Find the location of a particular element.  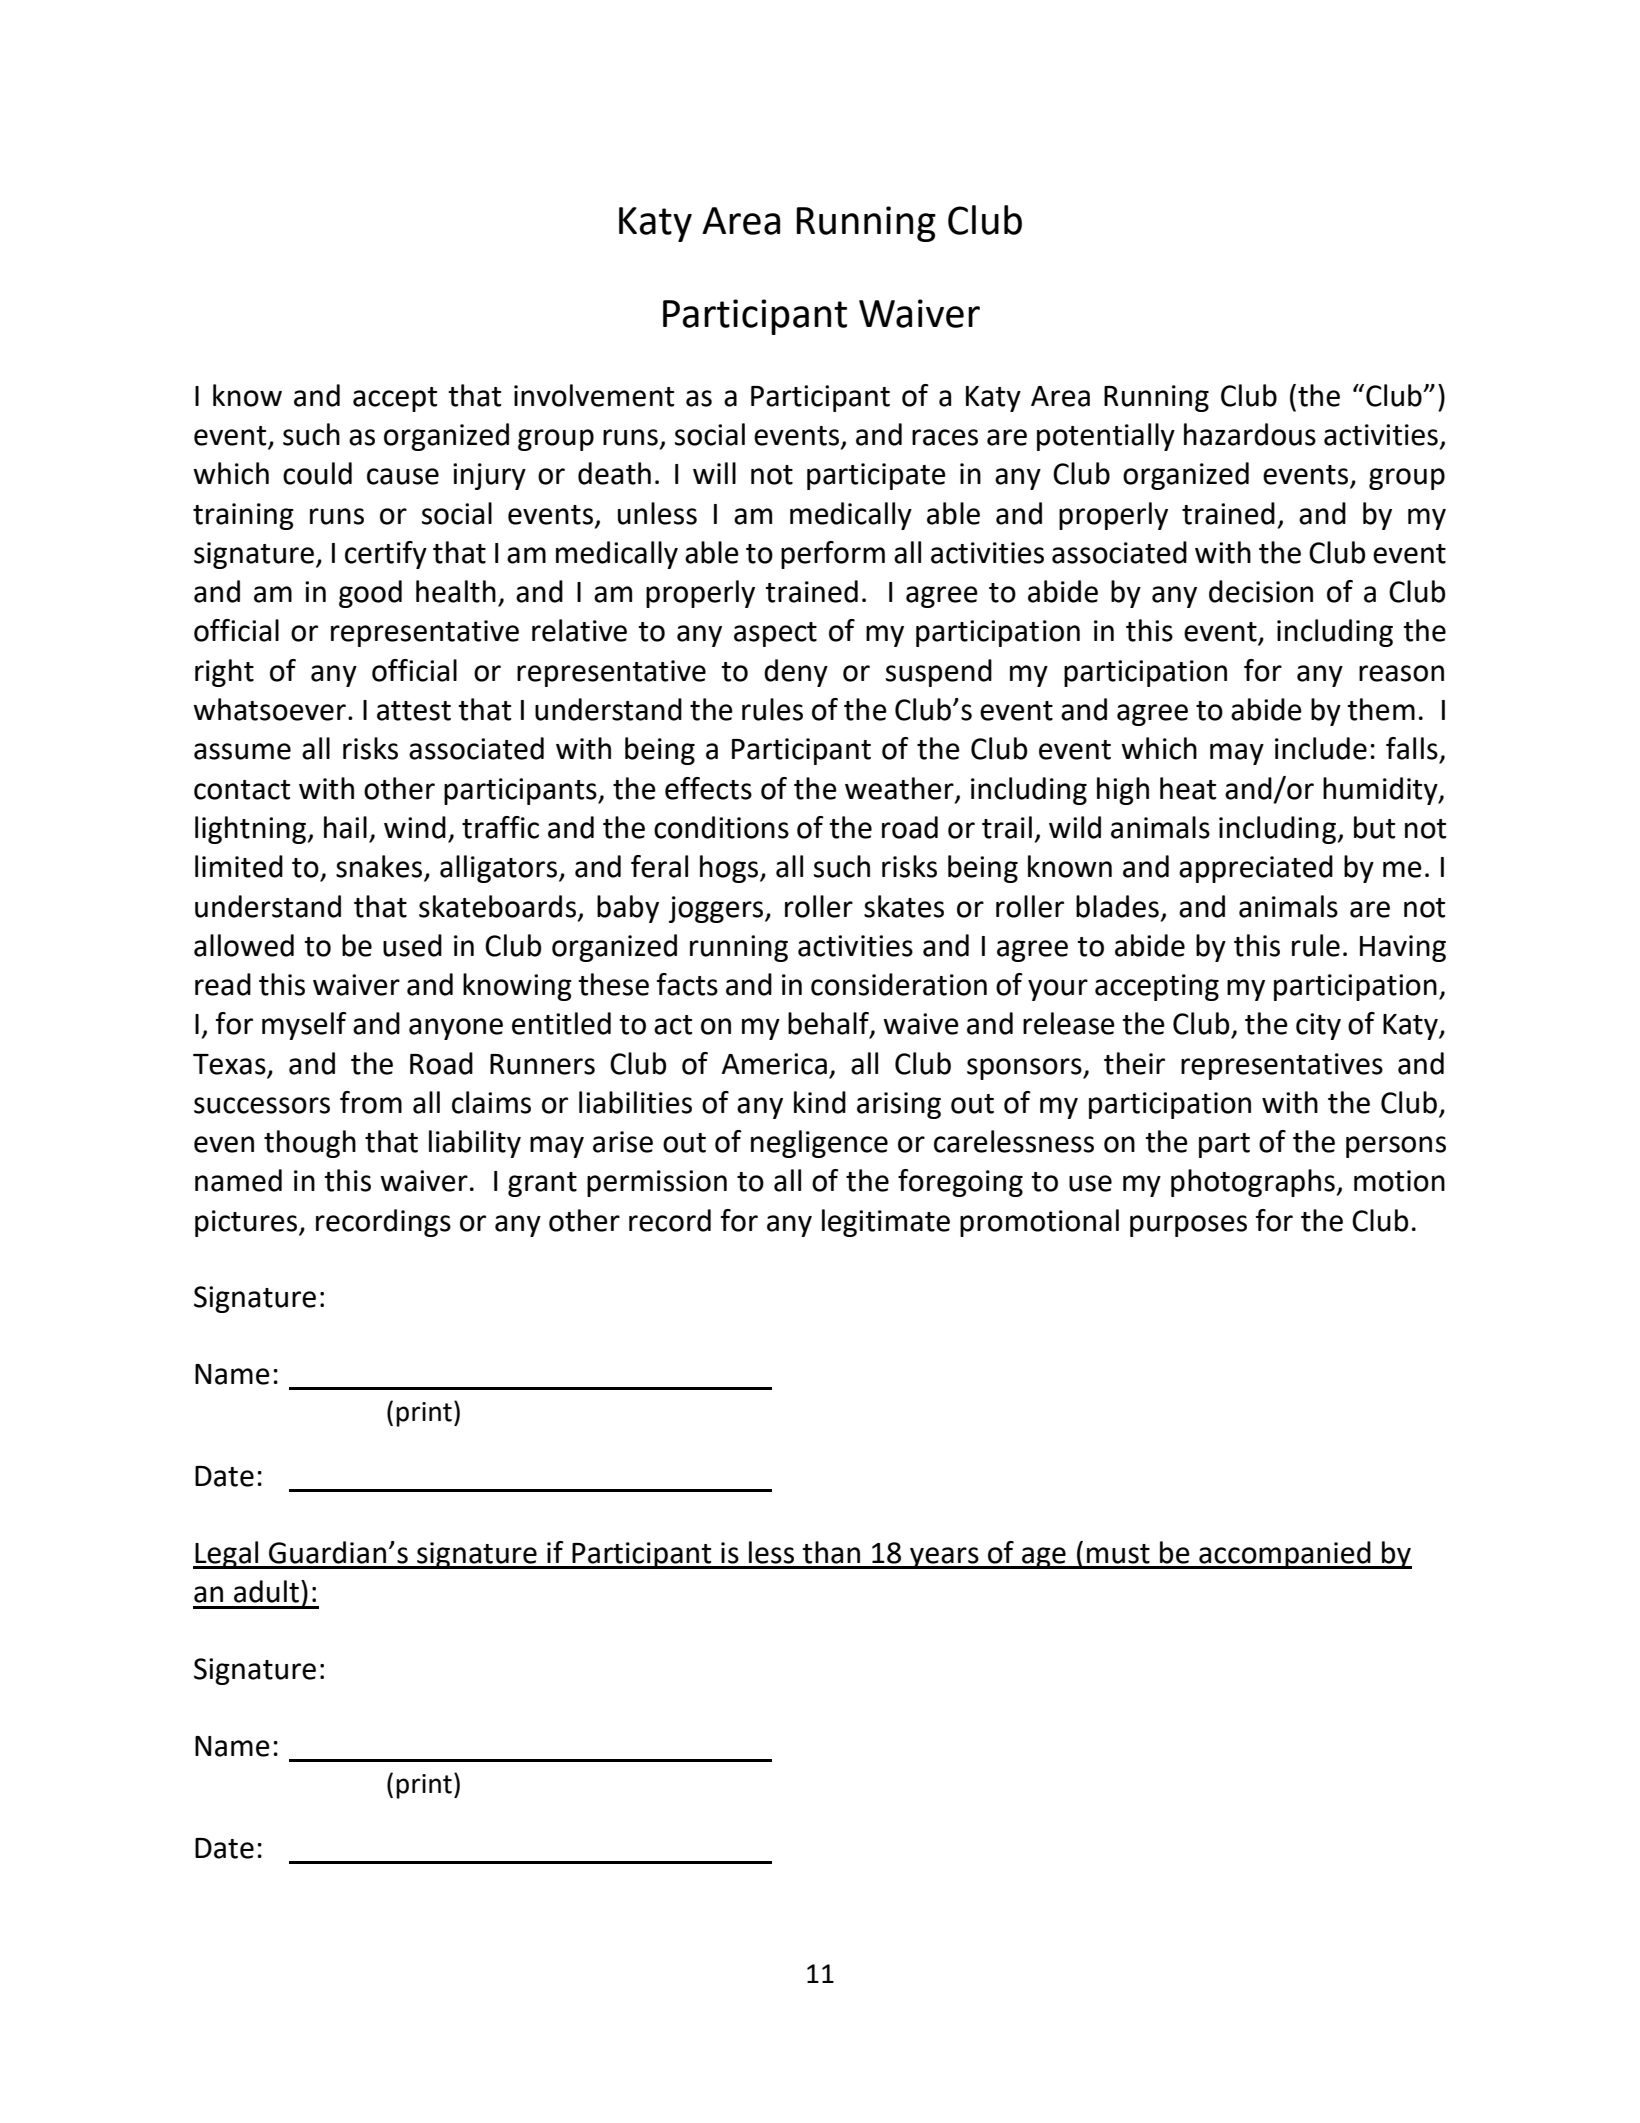

heat is located at coordinates (1188, 788).
